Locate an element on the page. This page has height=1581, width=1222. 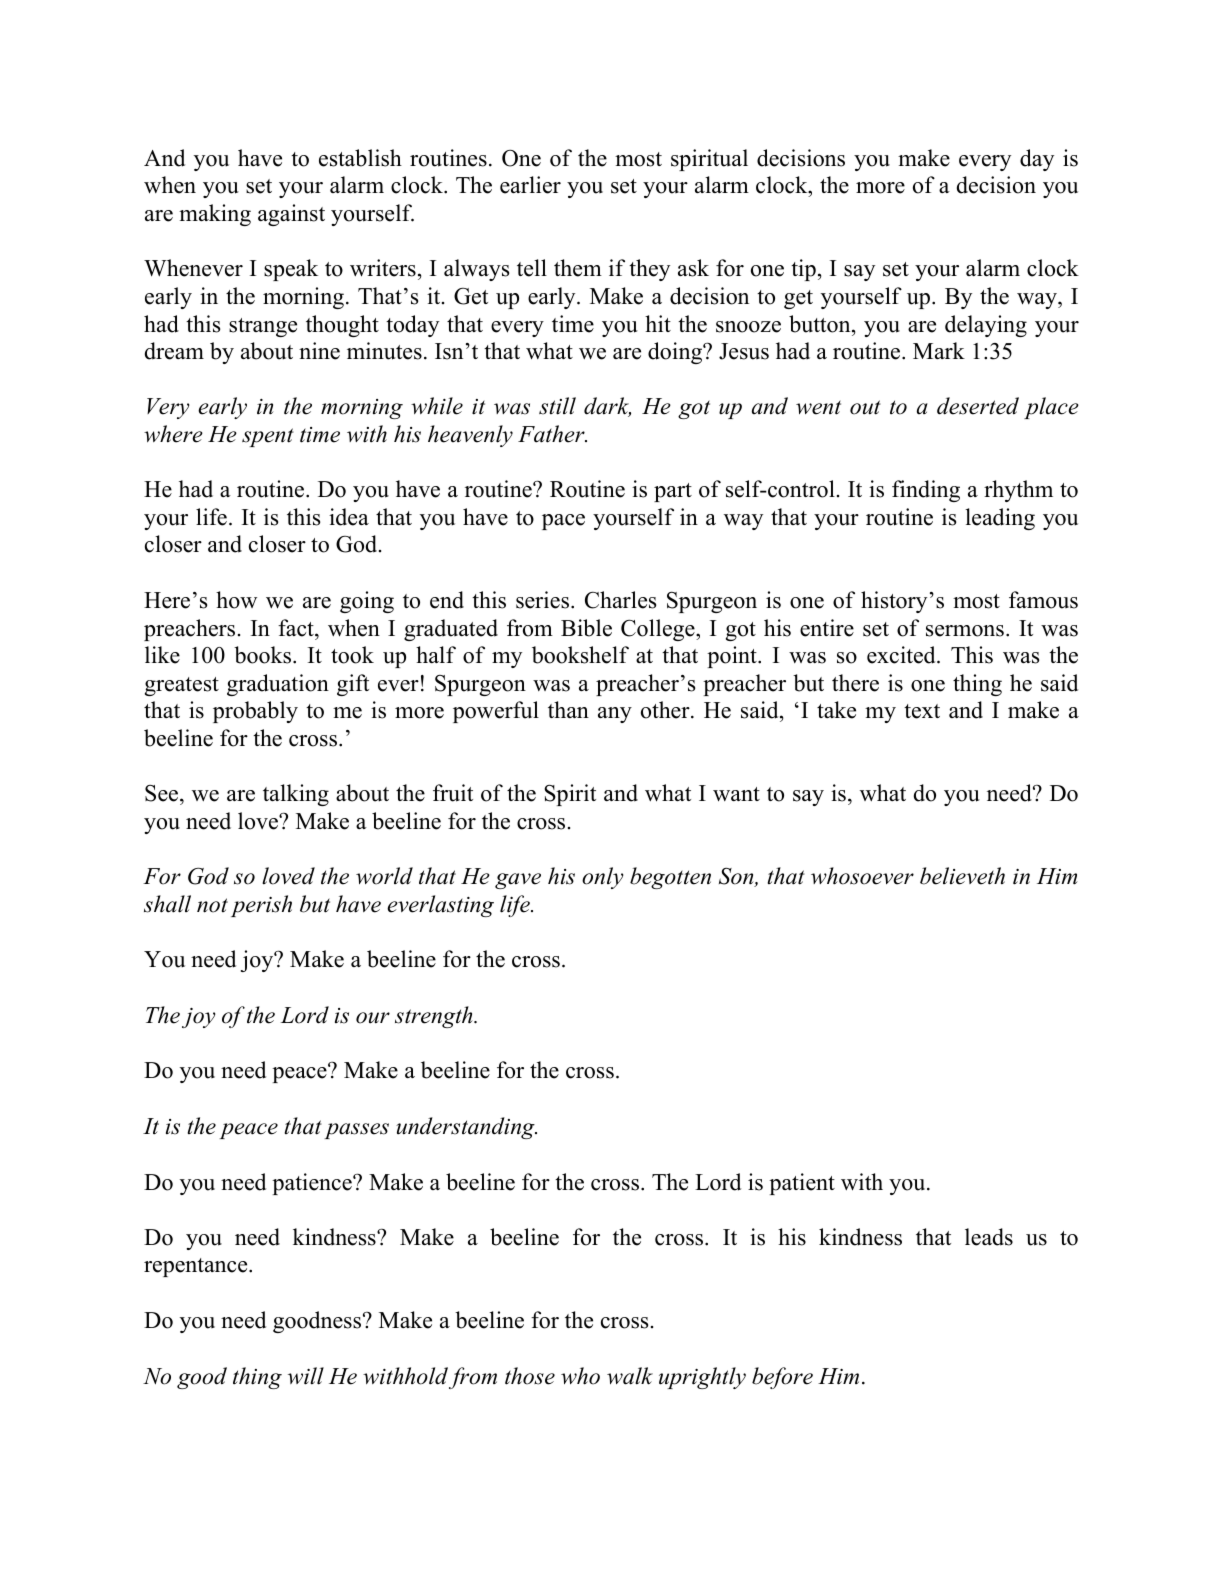
will is located at coordinates (306, 1376).
